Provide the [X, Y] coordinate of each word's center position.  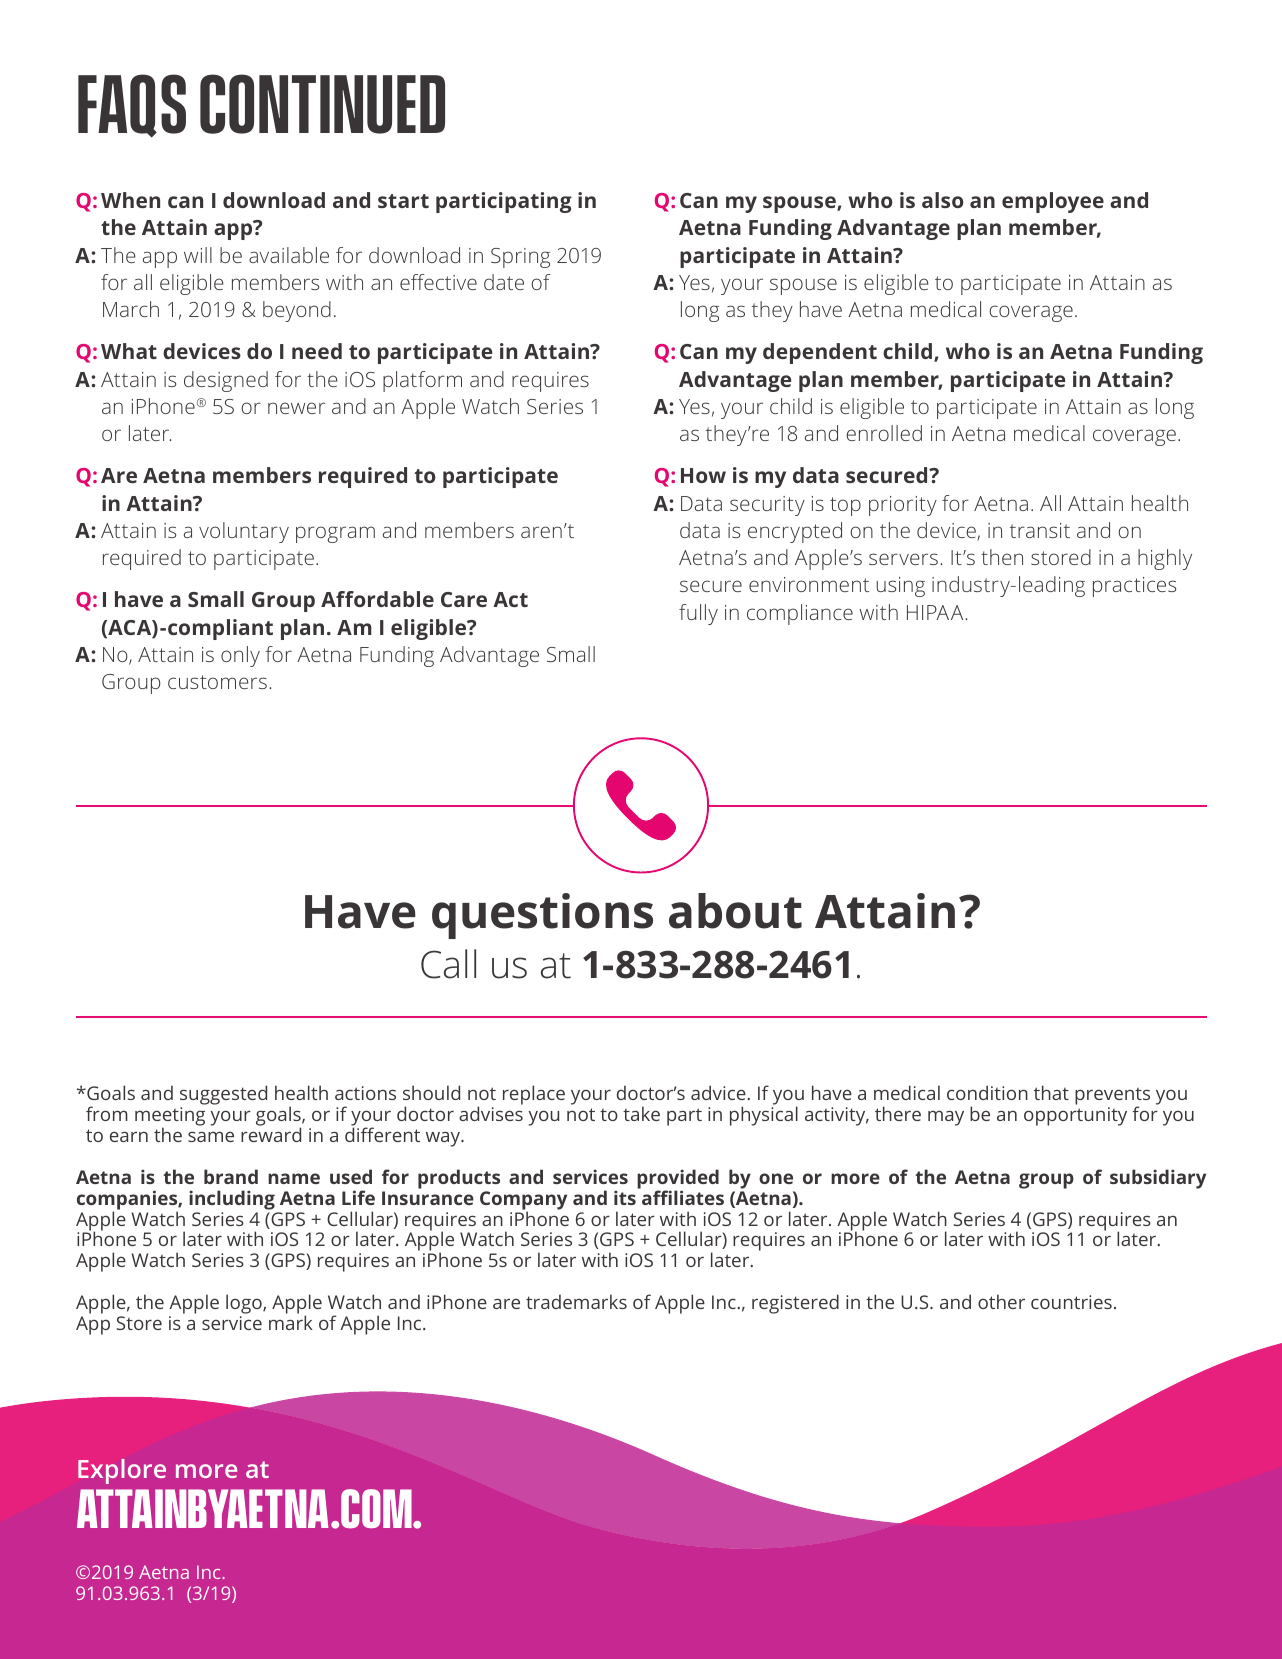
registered [795, 1304]
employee [1053, 202]
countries [1071, 1302]
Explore [122, 1471]
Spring [520, 258]
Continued [322, 104]
